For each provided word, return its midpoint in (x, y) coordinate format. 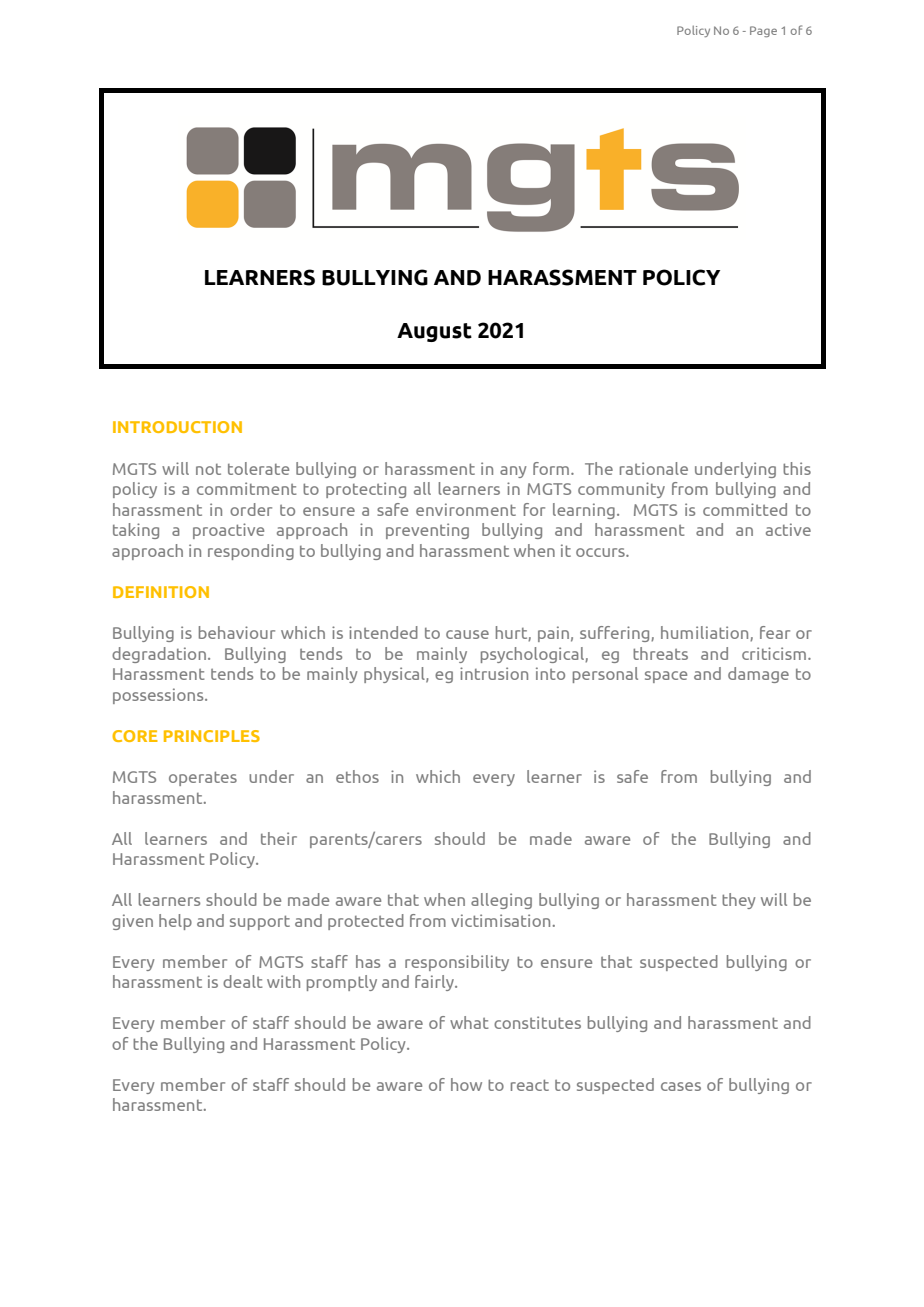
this (797, 468)
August (434, 332)
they (739, 901)
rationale (654, 468)
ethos (357, 776)
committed (745, 509)
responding (251, 552)
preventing (427, 531)
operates (203, 778)
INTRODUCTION (177, 427)
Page (763, 31)
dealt (243, 981)
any (513, 472)
